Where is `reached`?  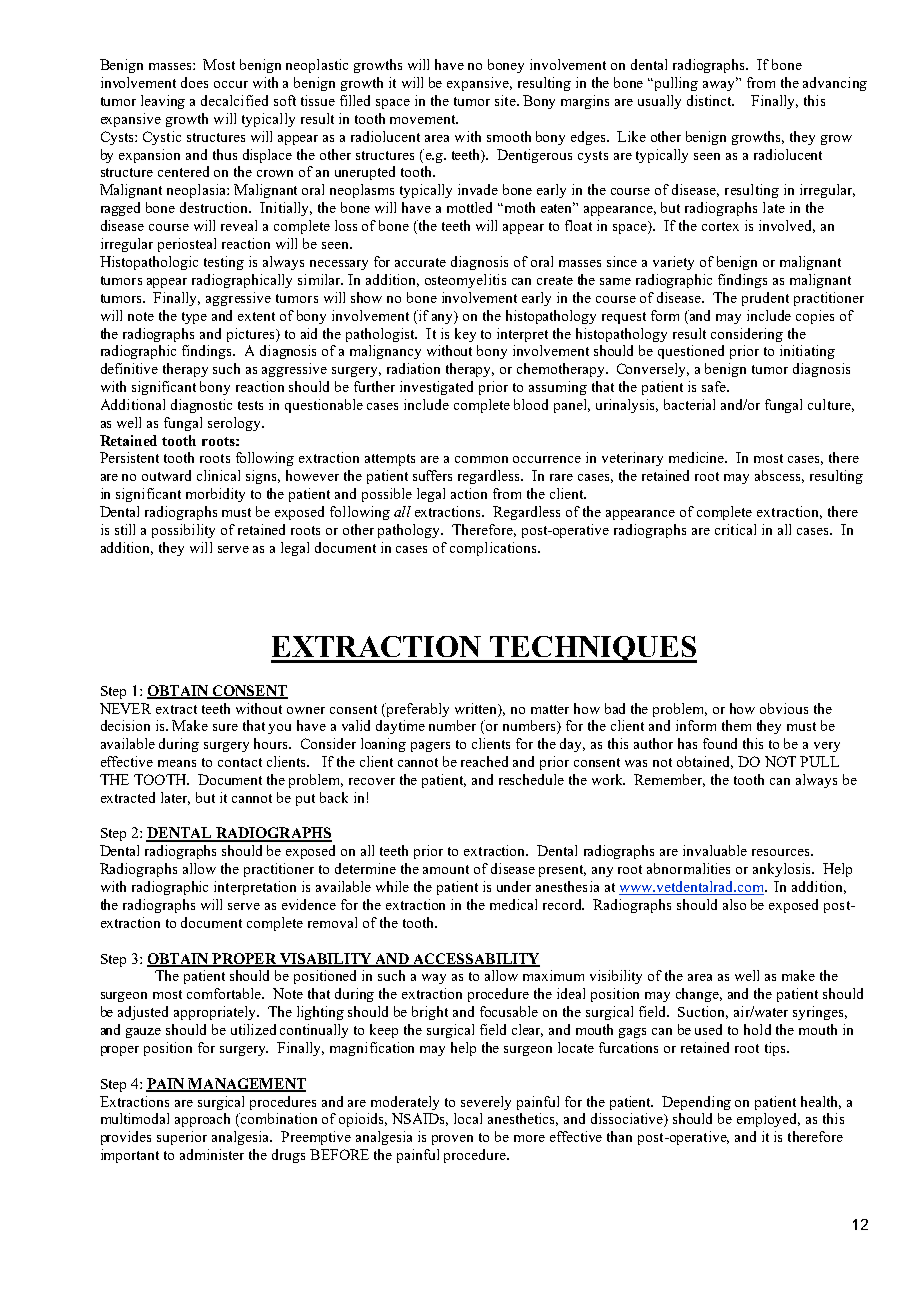 reached is located at coordinates (484, 761).
